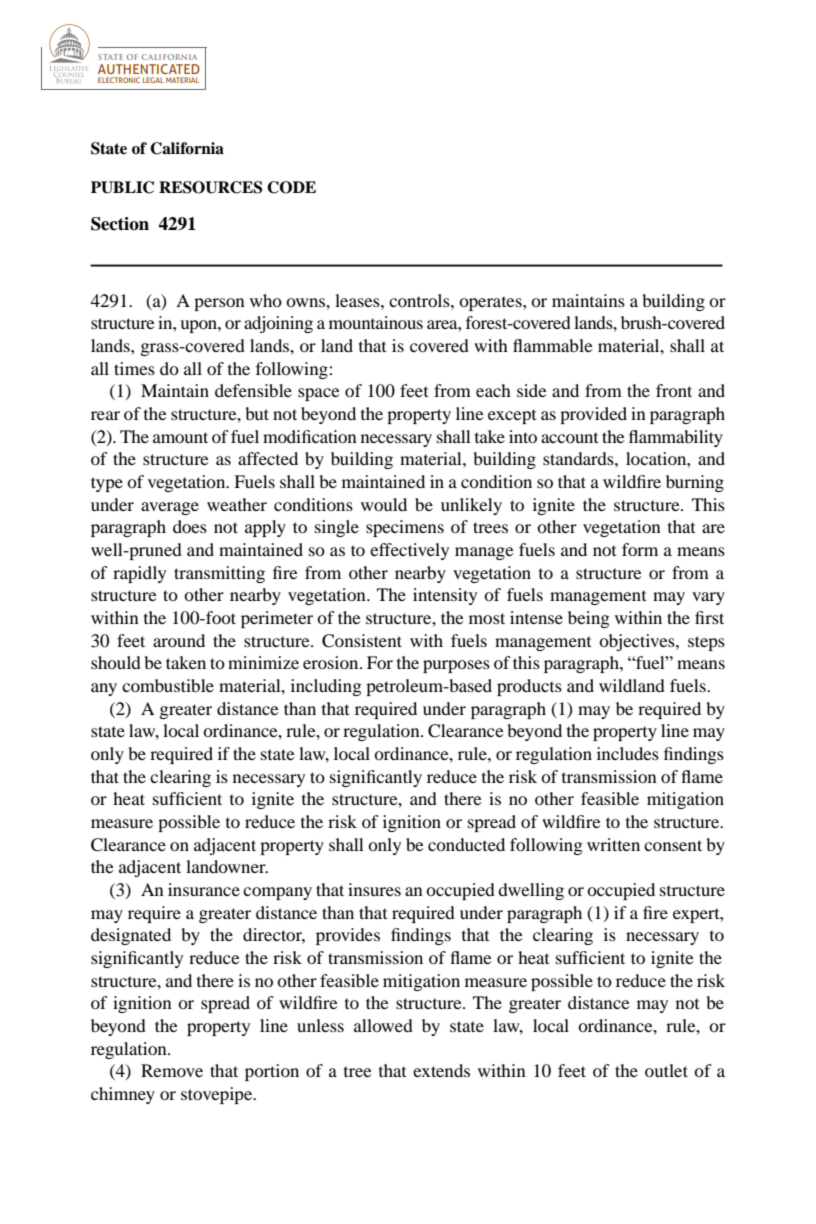 The height and width of the screenshot is (1224, 816). What do you see at coordinates (170, 508) in the screenshot?
I see `average` at bounding box center [170, 508].
